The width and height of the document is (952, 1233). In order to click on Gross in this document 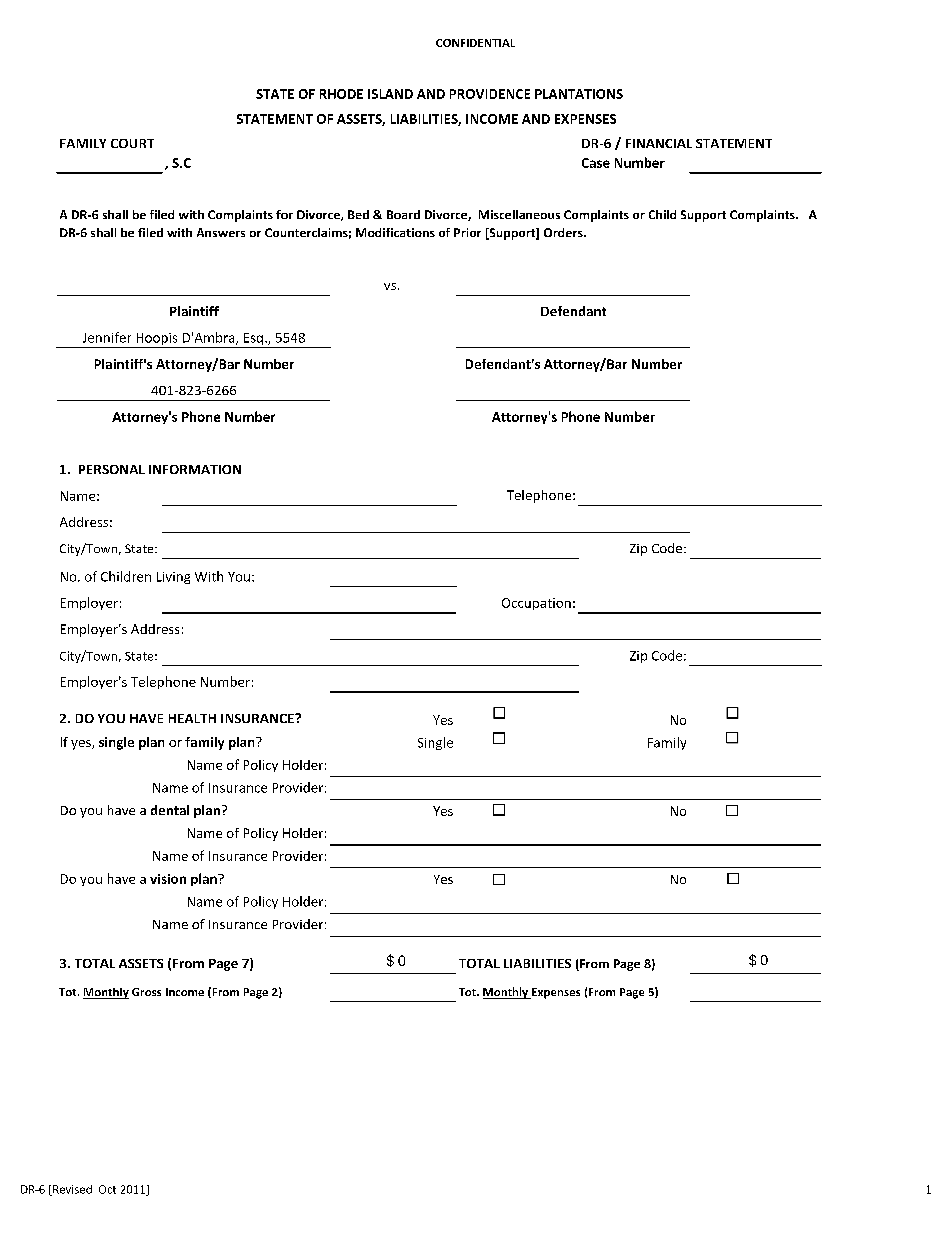, I will do `click(146, 992)`.
